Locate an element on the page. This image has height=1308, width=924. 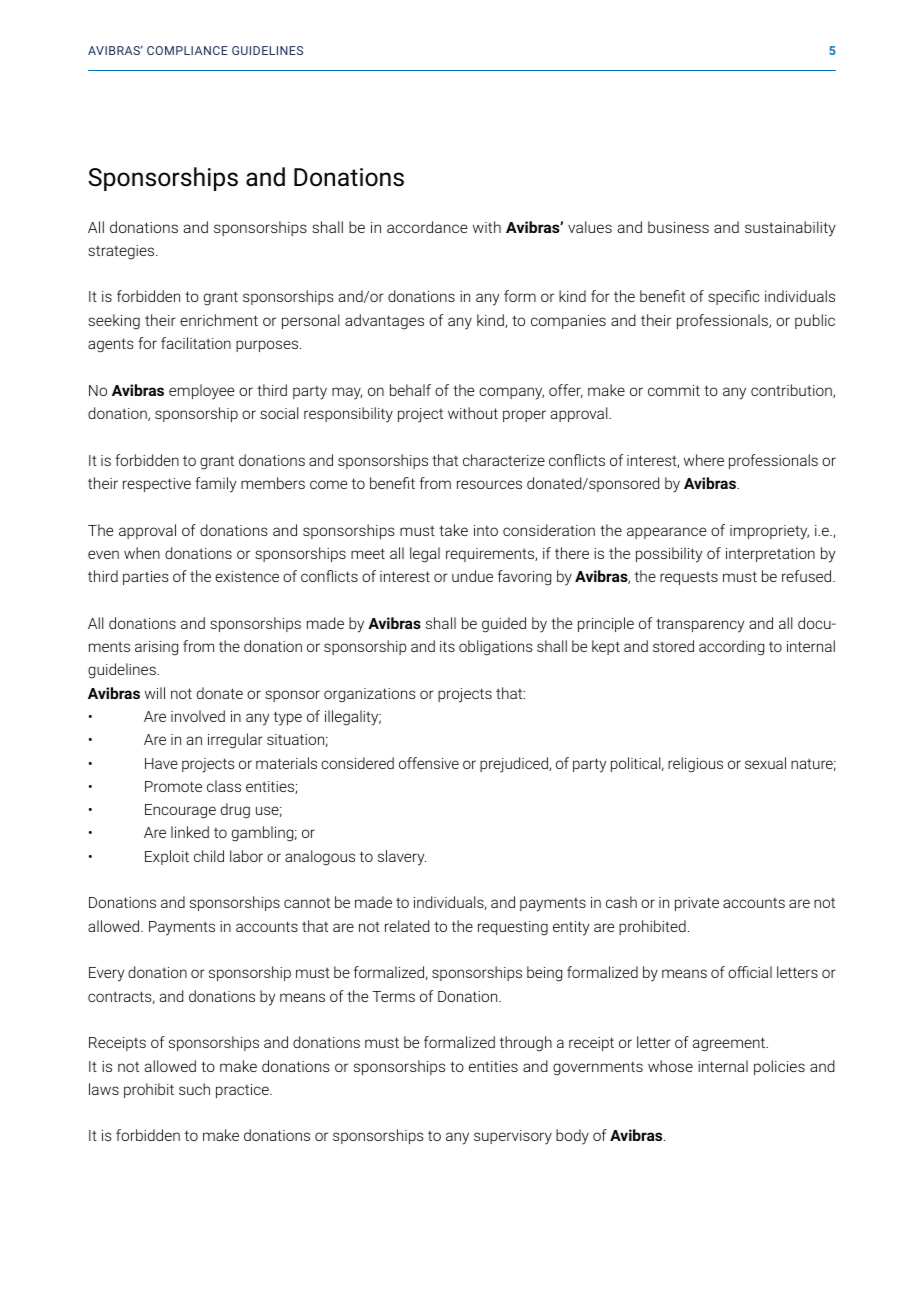
policies is located at coordinates (779, 1067).
